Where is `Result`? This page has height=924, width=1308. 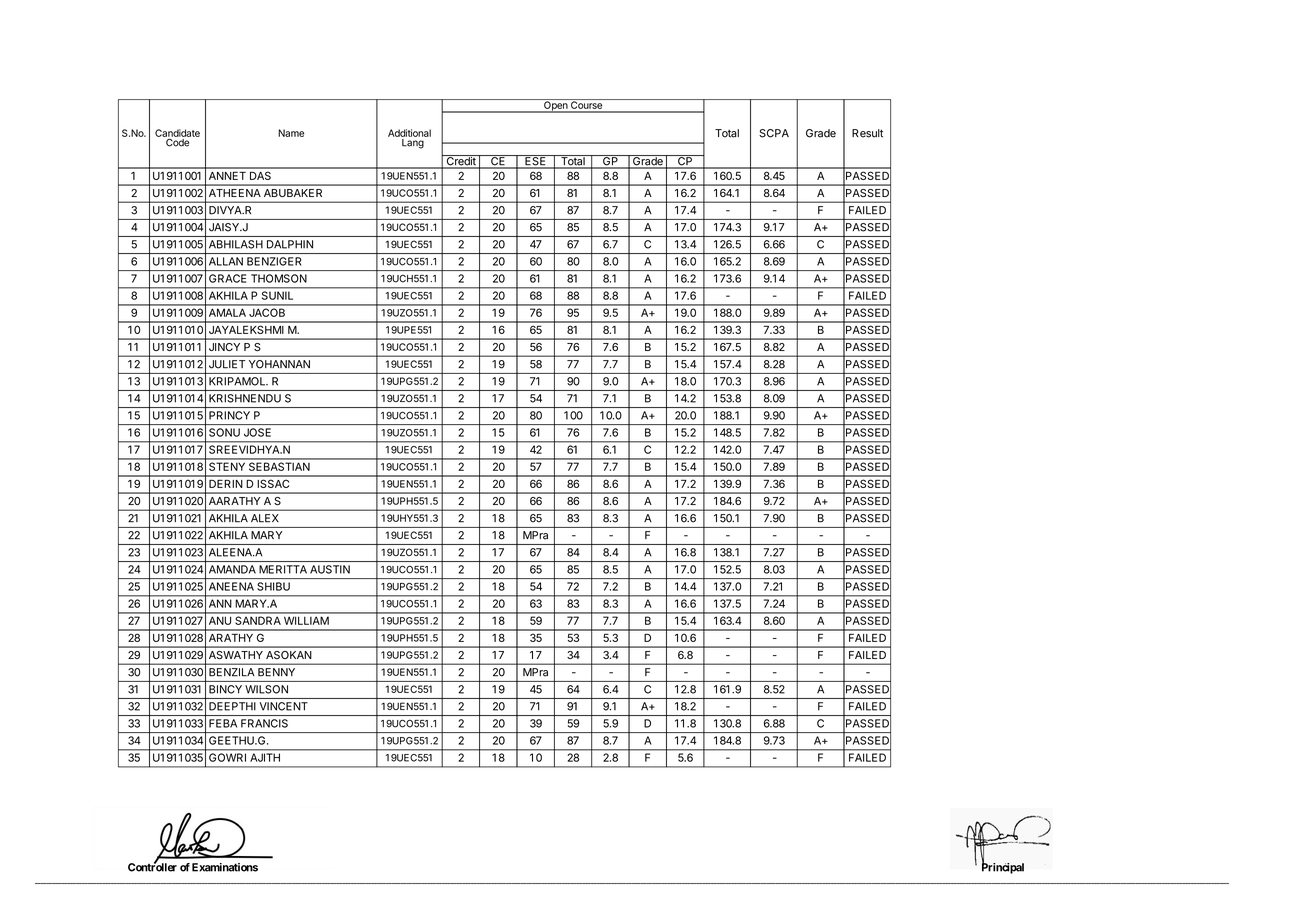
Result is located at coordinates (867, 133).
